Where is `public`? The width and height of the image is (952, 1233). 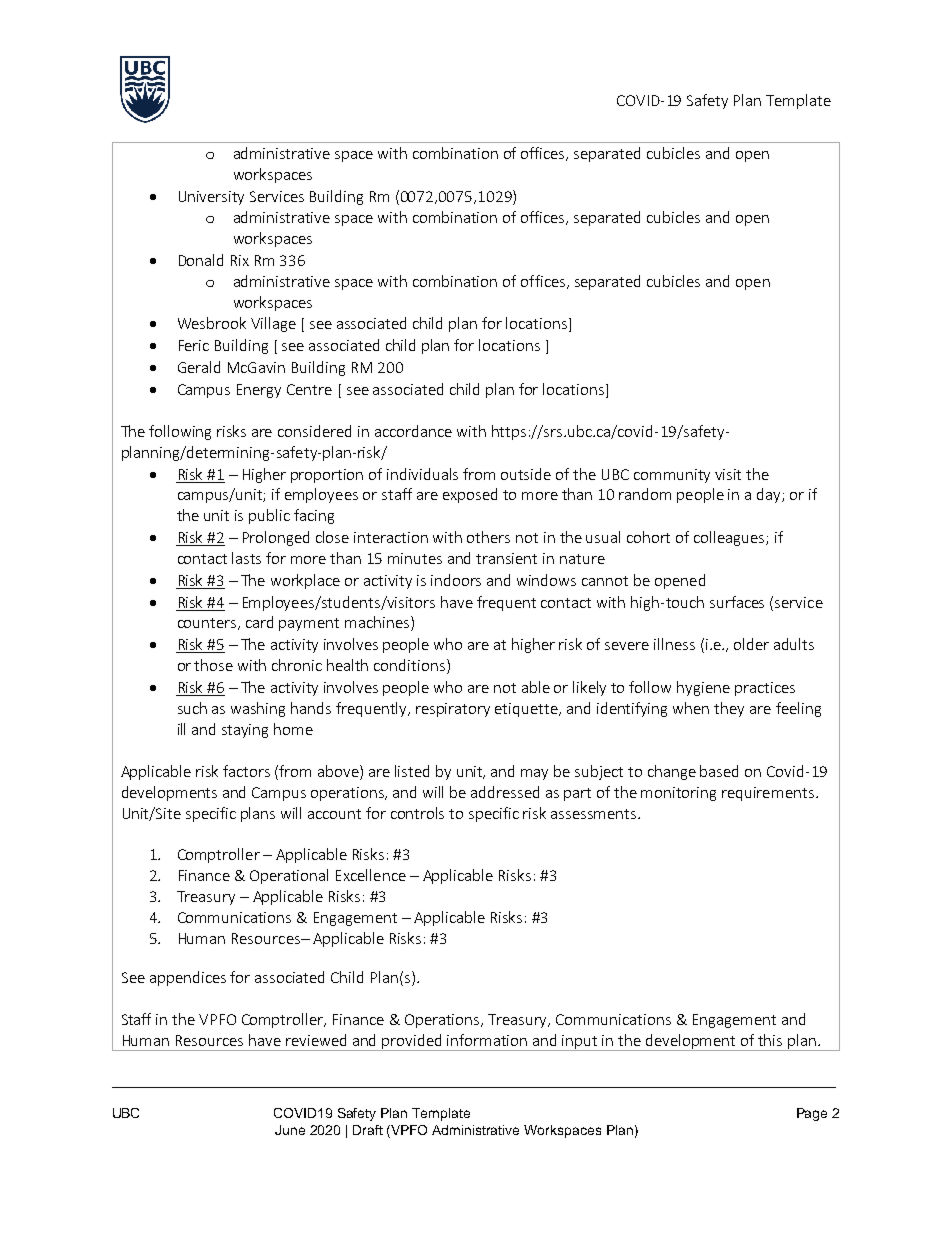 public is located at coordinates (269, 516).
